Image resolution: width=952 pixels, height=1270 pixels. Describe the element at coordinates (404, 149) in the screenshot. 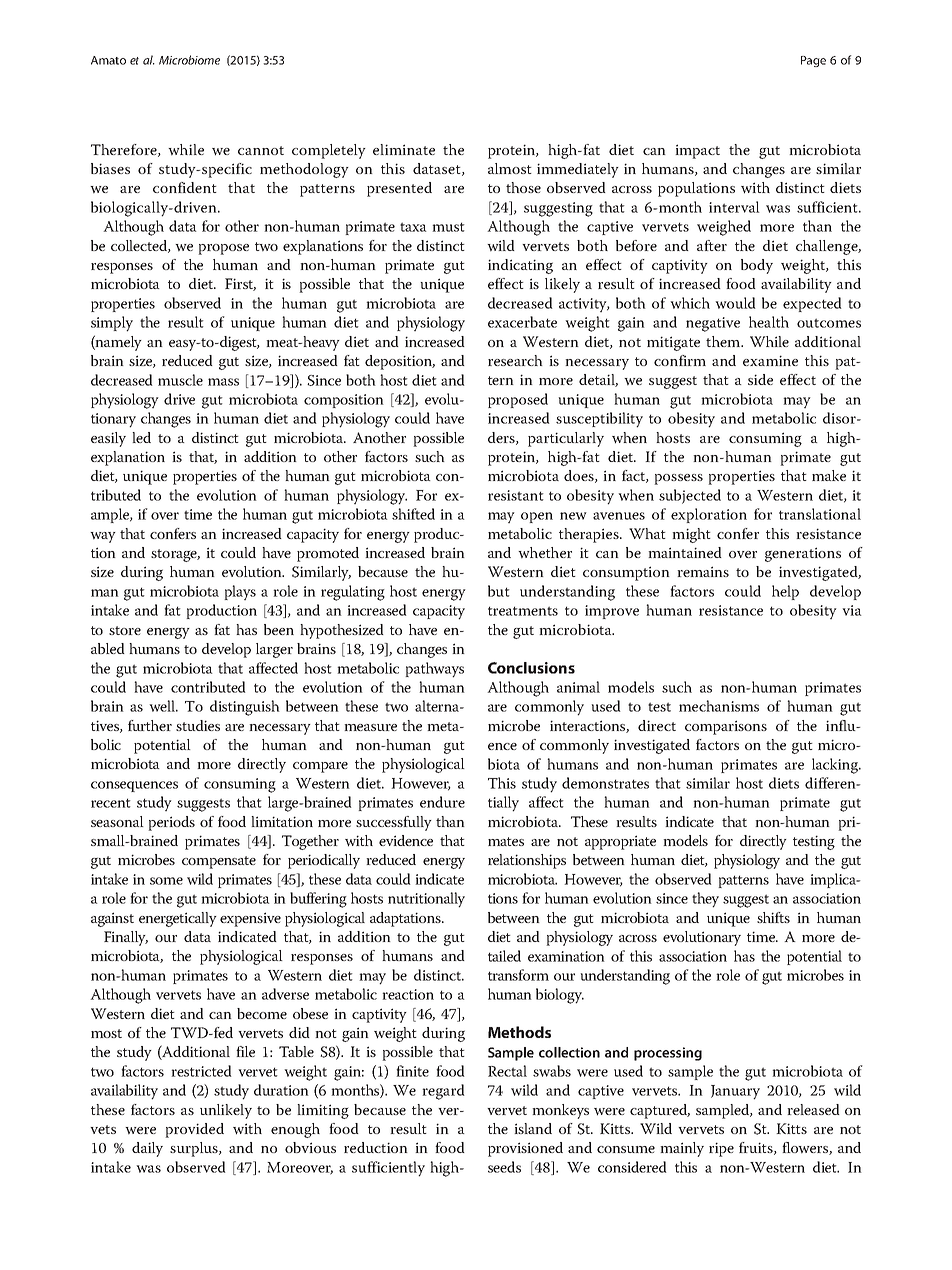

I see `eliminate` at that location.
